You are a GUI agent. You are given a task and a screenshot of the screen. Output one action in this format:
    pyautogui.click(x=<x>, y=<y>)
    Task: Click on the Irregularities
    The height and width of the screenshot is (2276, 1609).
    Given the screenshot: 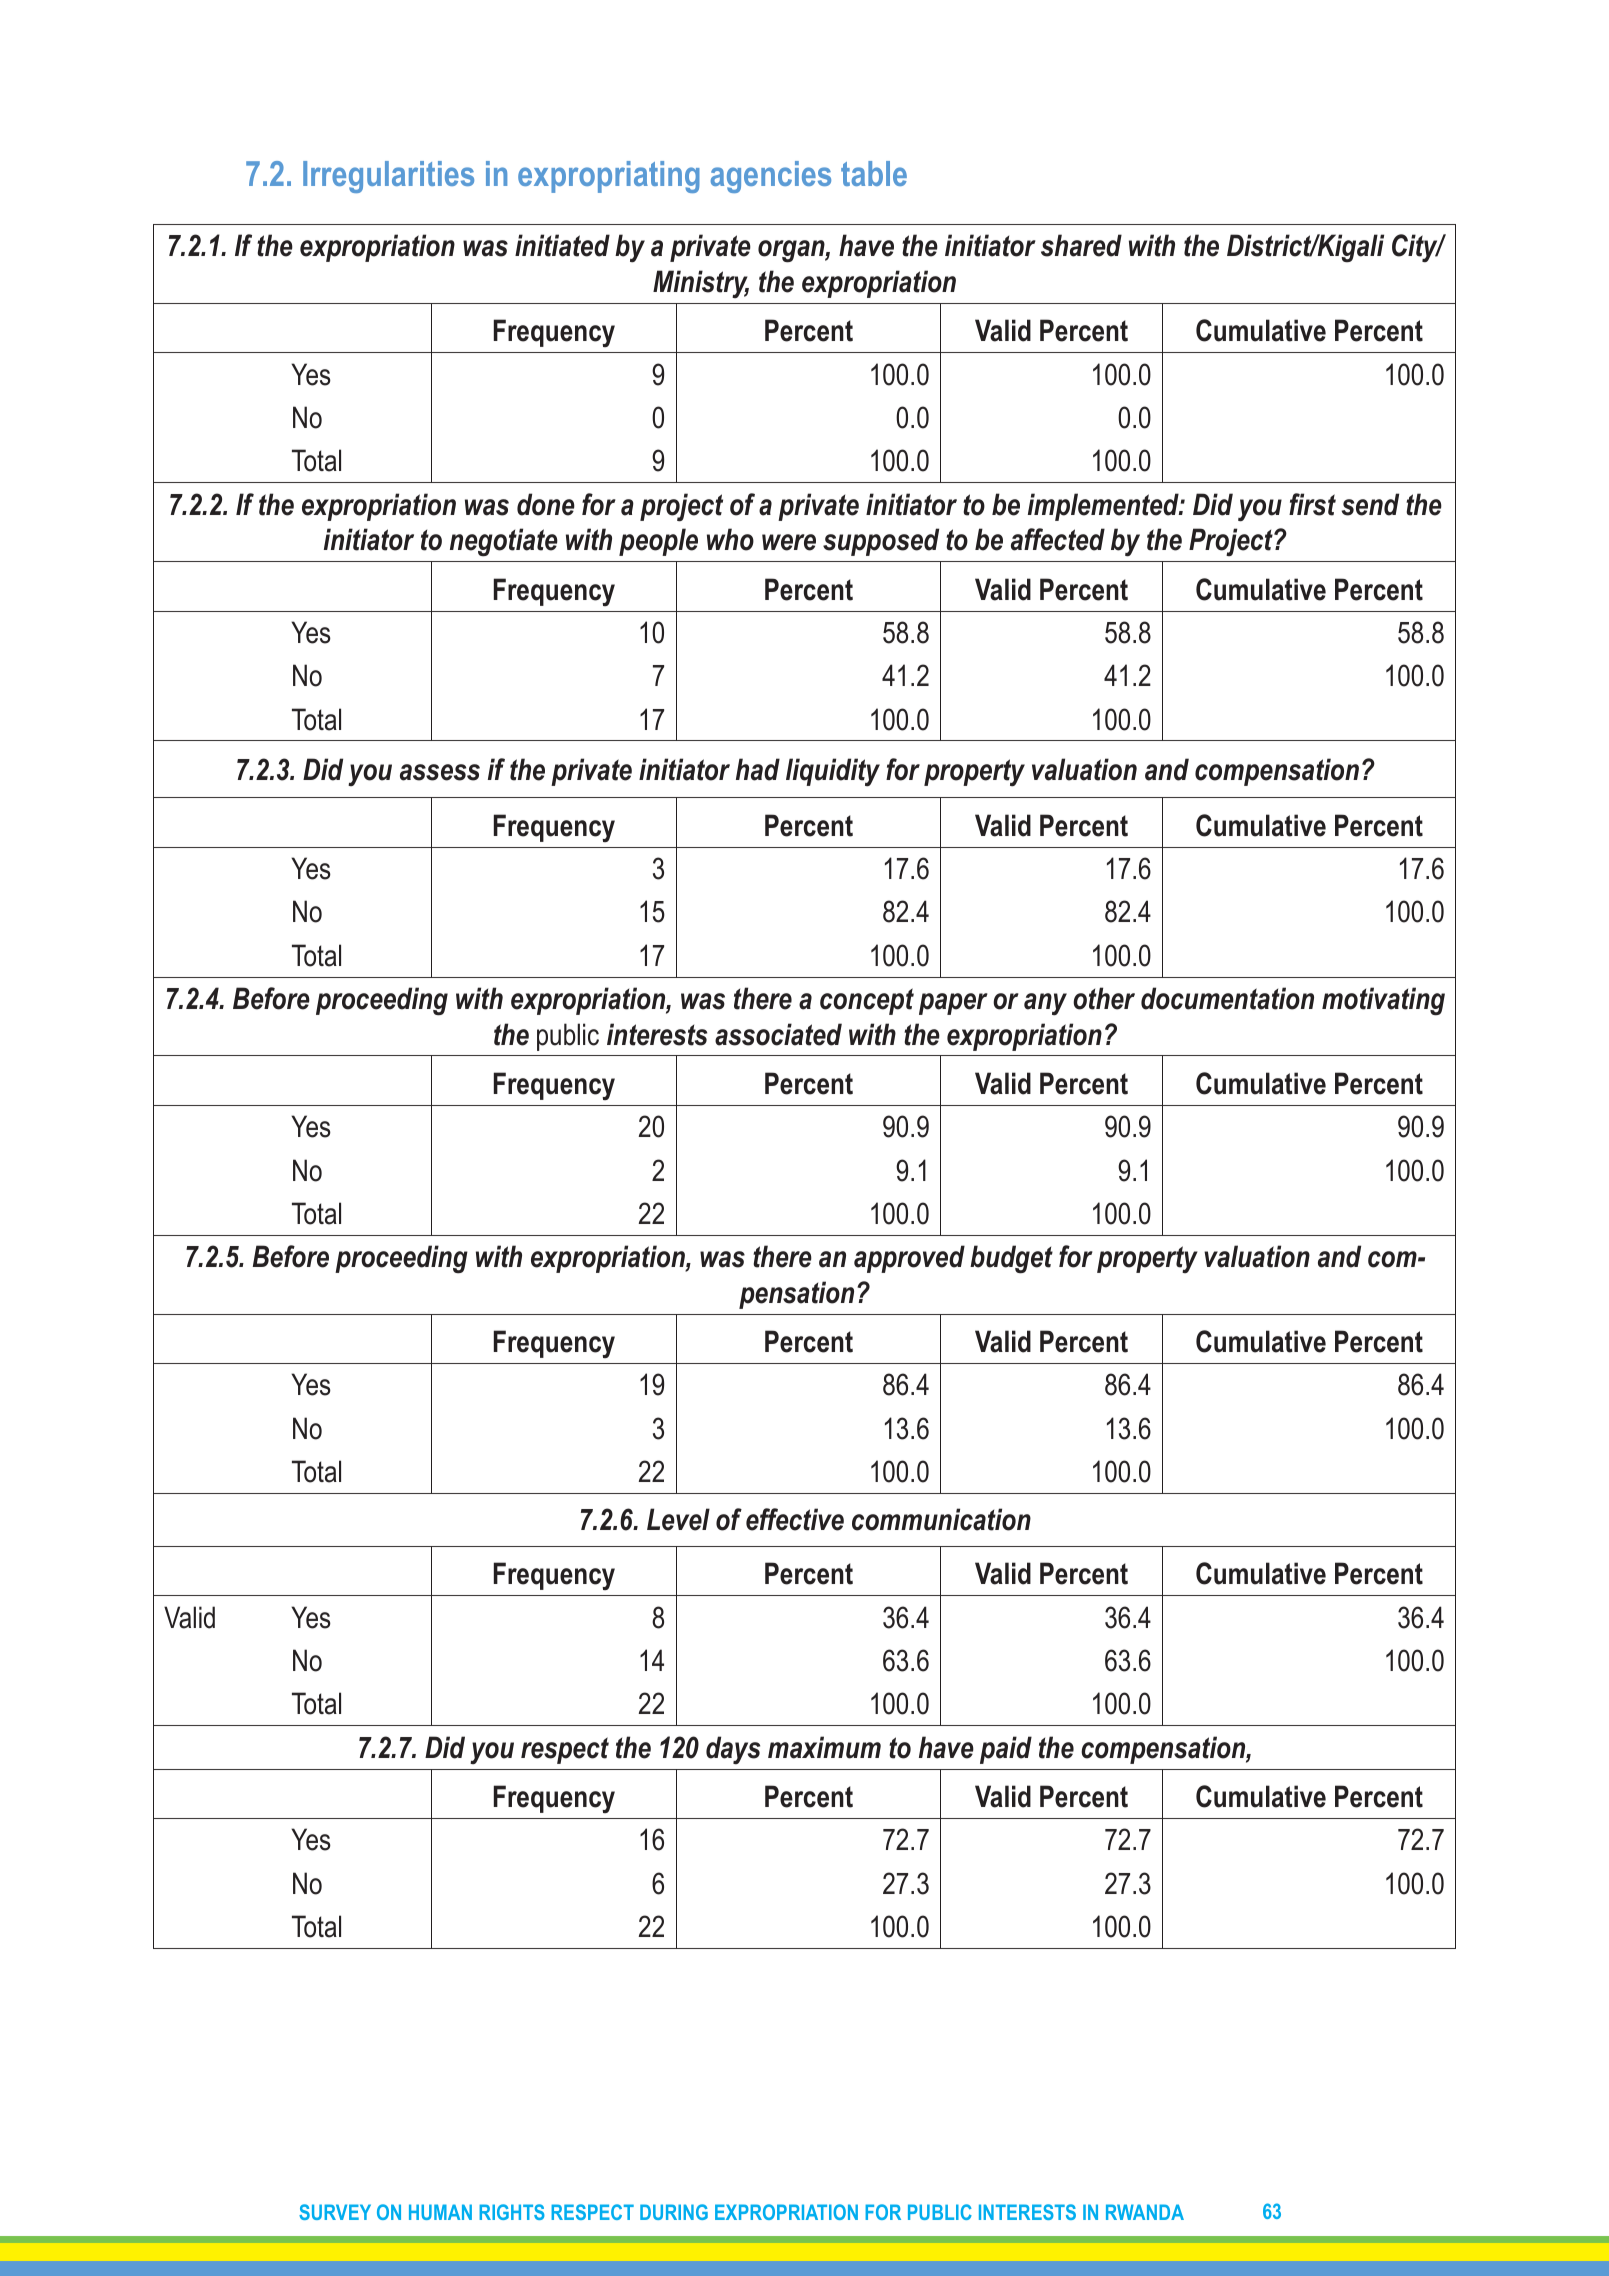 What is the action you would take?
    pyautogui.click(x=388, y=177)
